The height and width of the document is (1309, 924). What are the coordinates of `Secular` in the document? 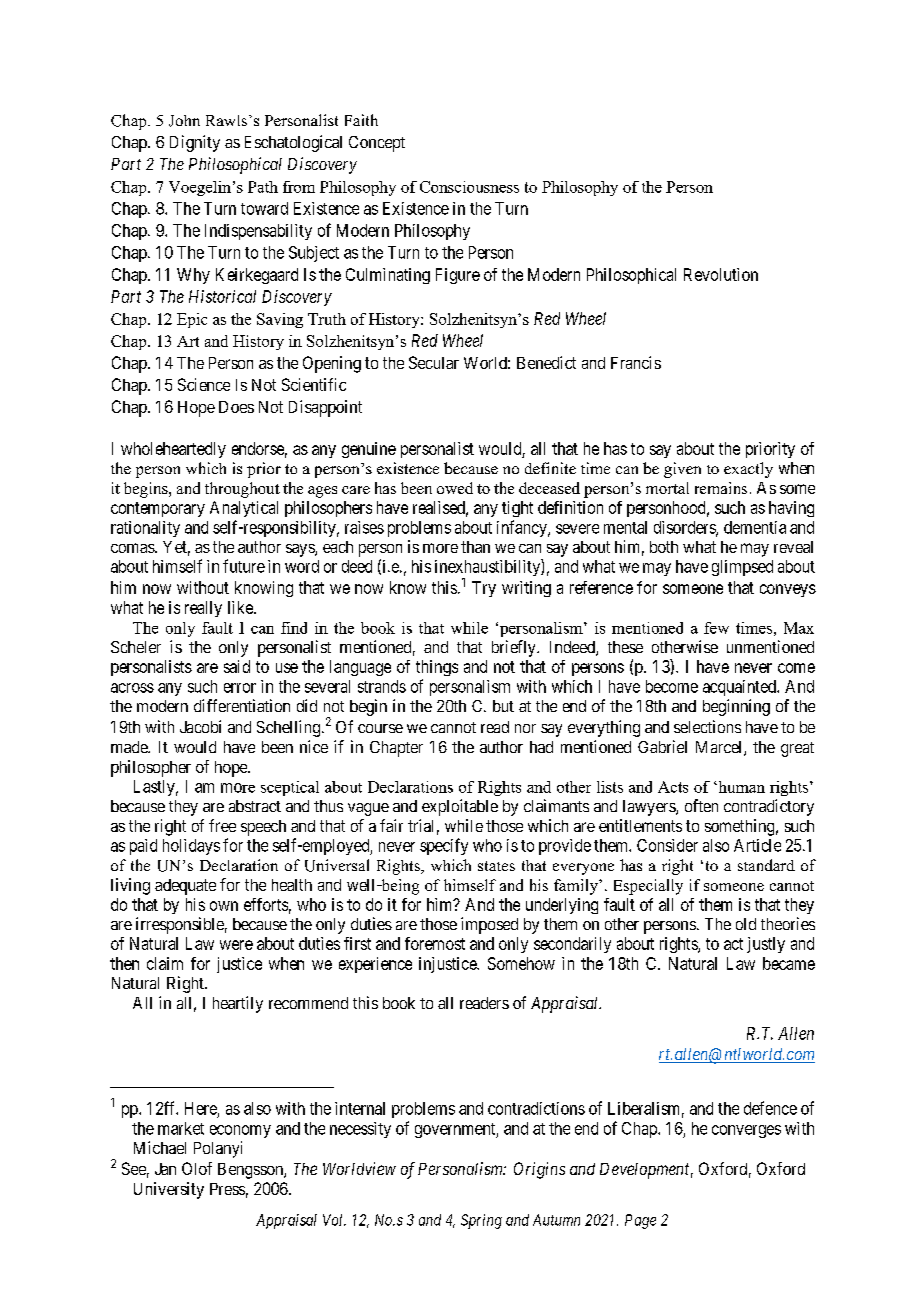 It's located at (434, 362).
